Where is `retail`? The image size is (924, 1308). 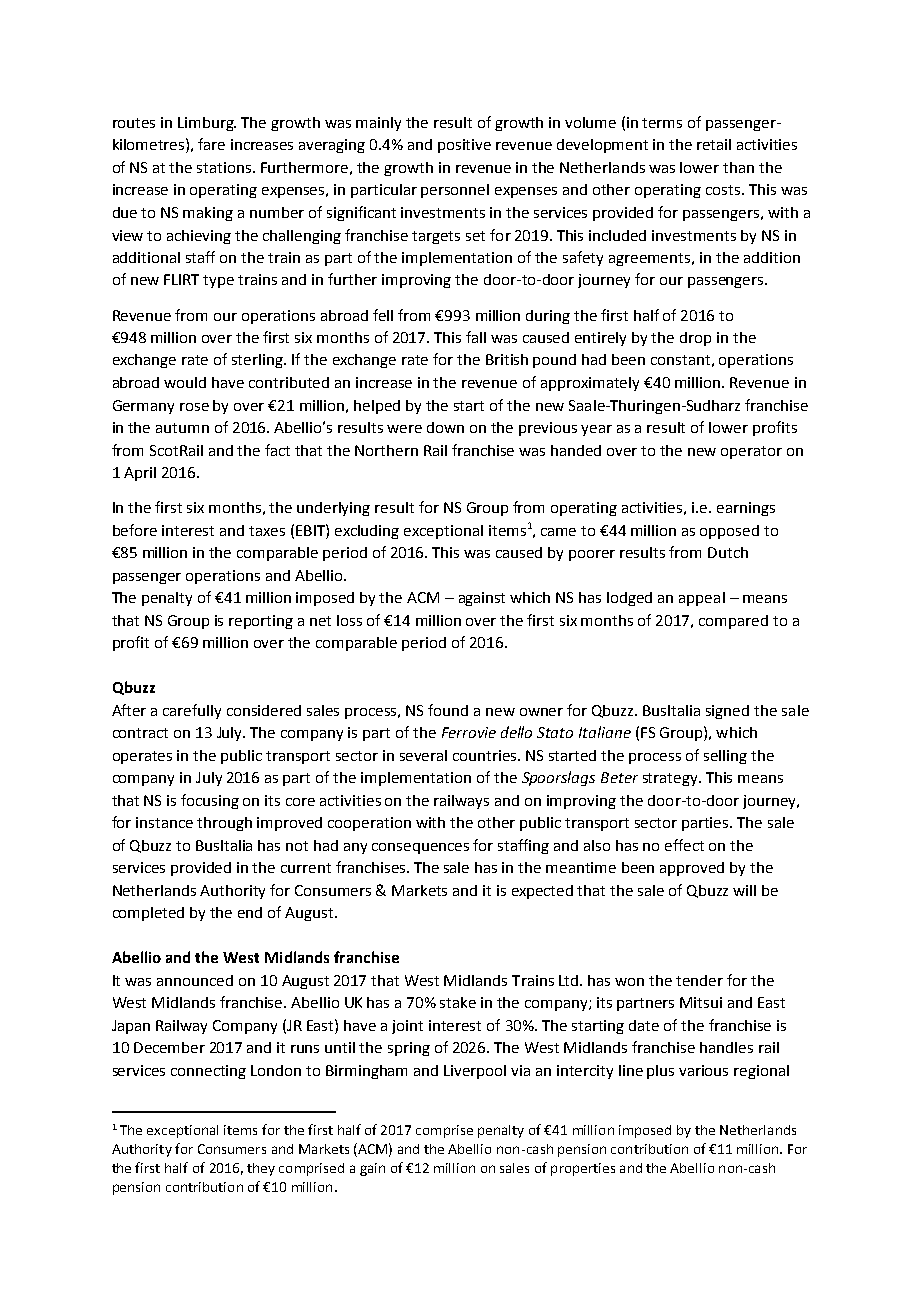
retail is located at coordinates (714, 144).
